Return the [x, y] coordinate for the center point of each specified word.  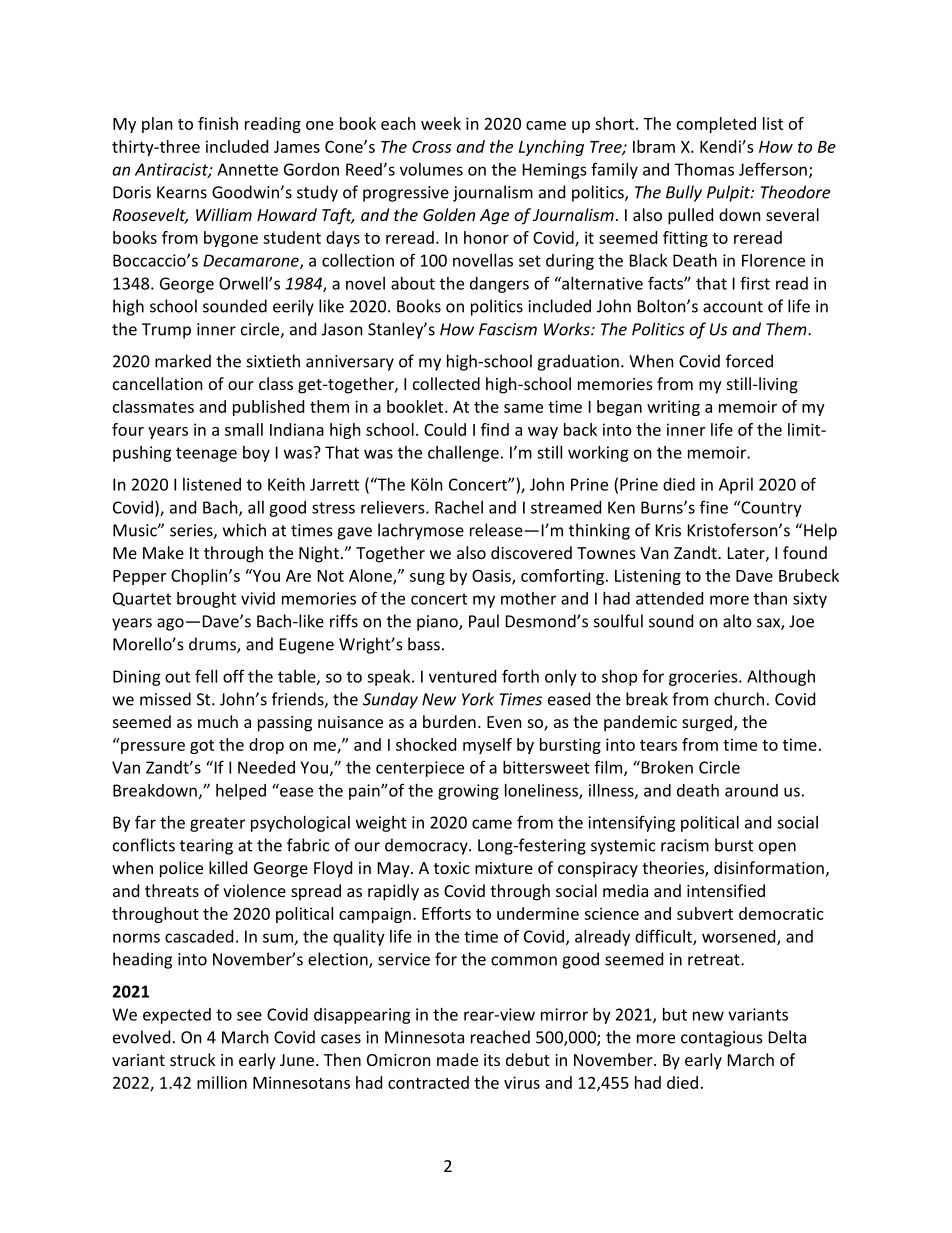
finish [218, 123]
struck [193, 1059]
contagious [722, 1039]
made [457, 1059]
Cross [431, 147]
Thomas [704, 169]
